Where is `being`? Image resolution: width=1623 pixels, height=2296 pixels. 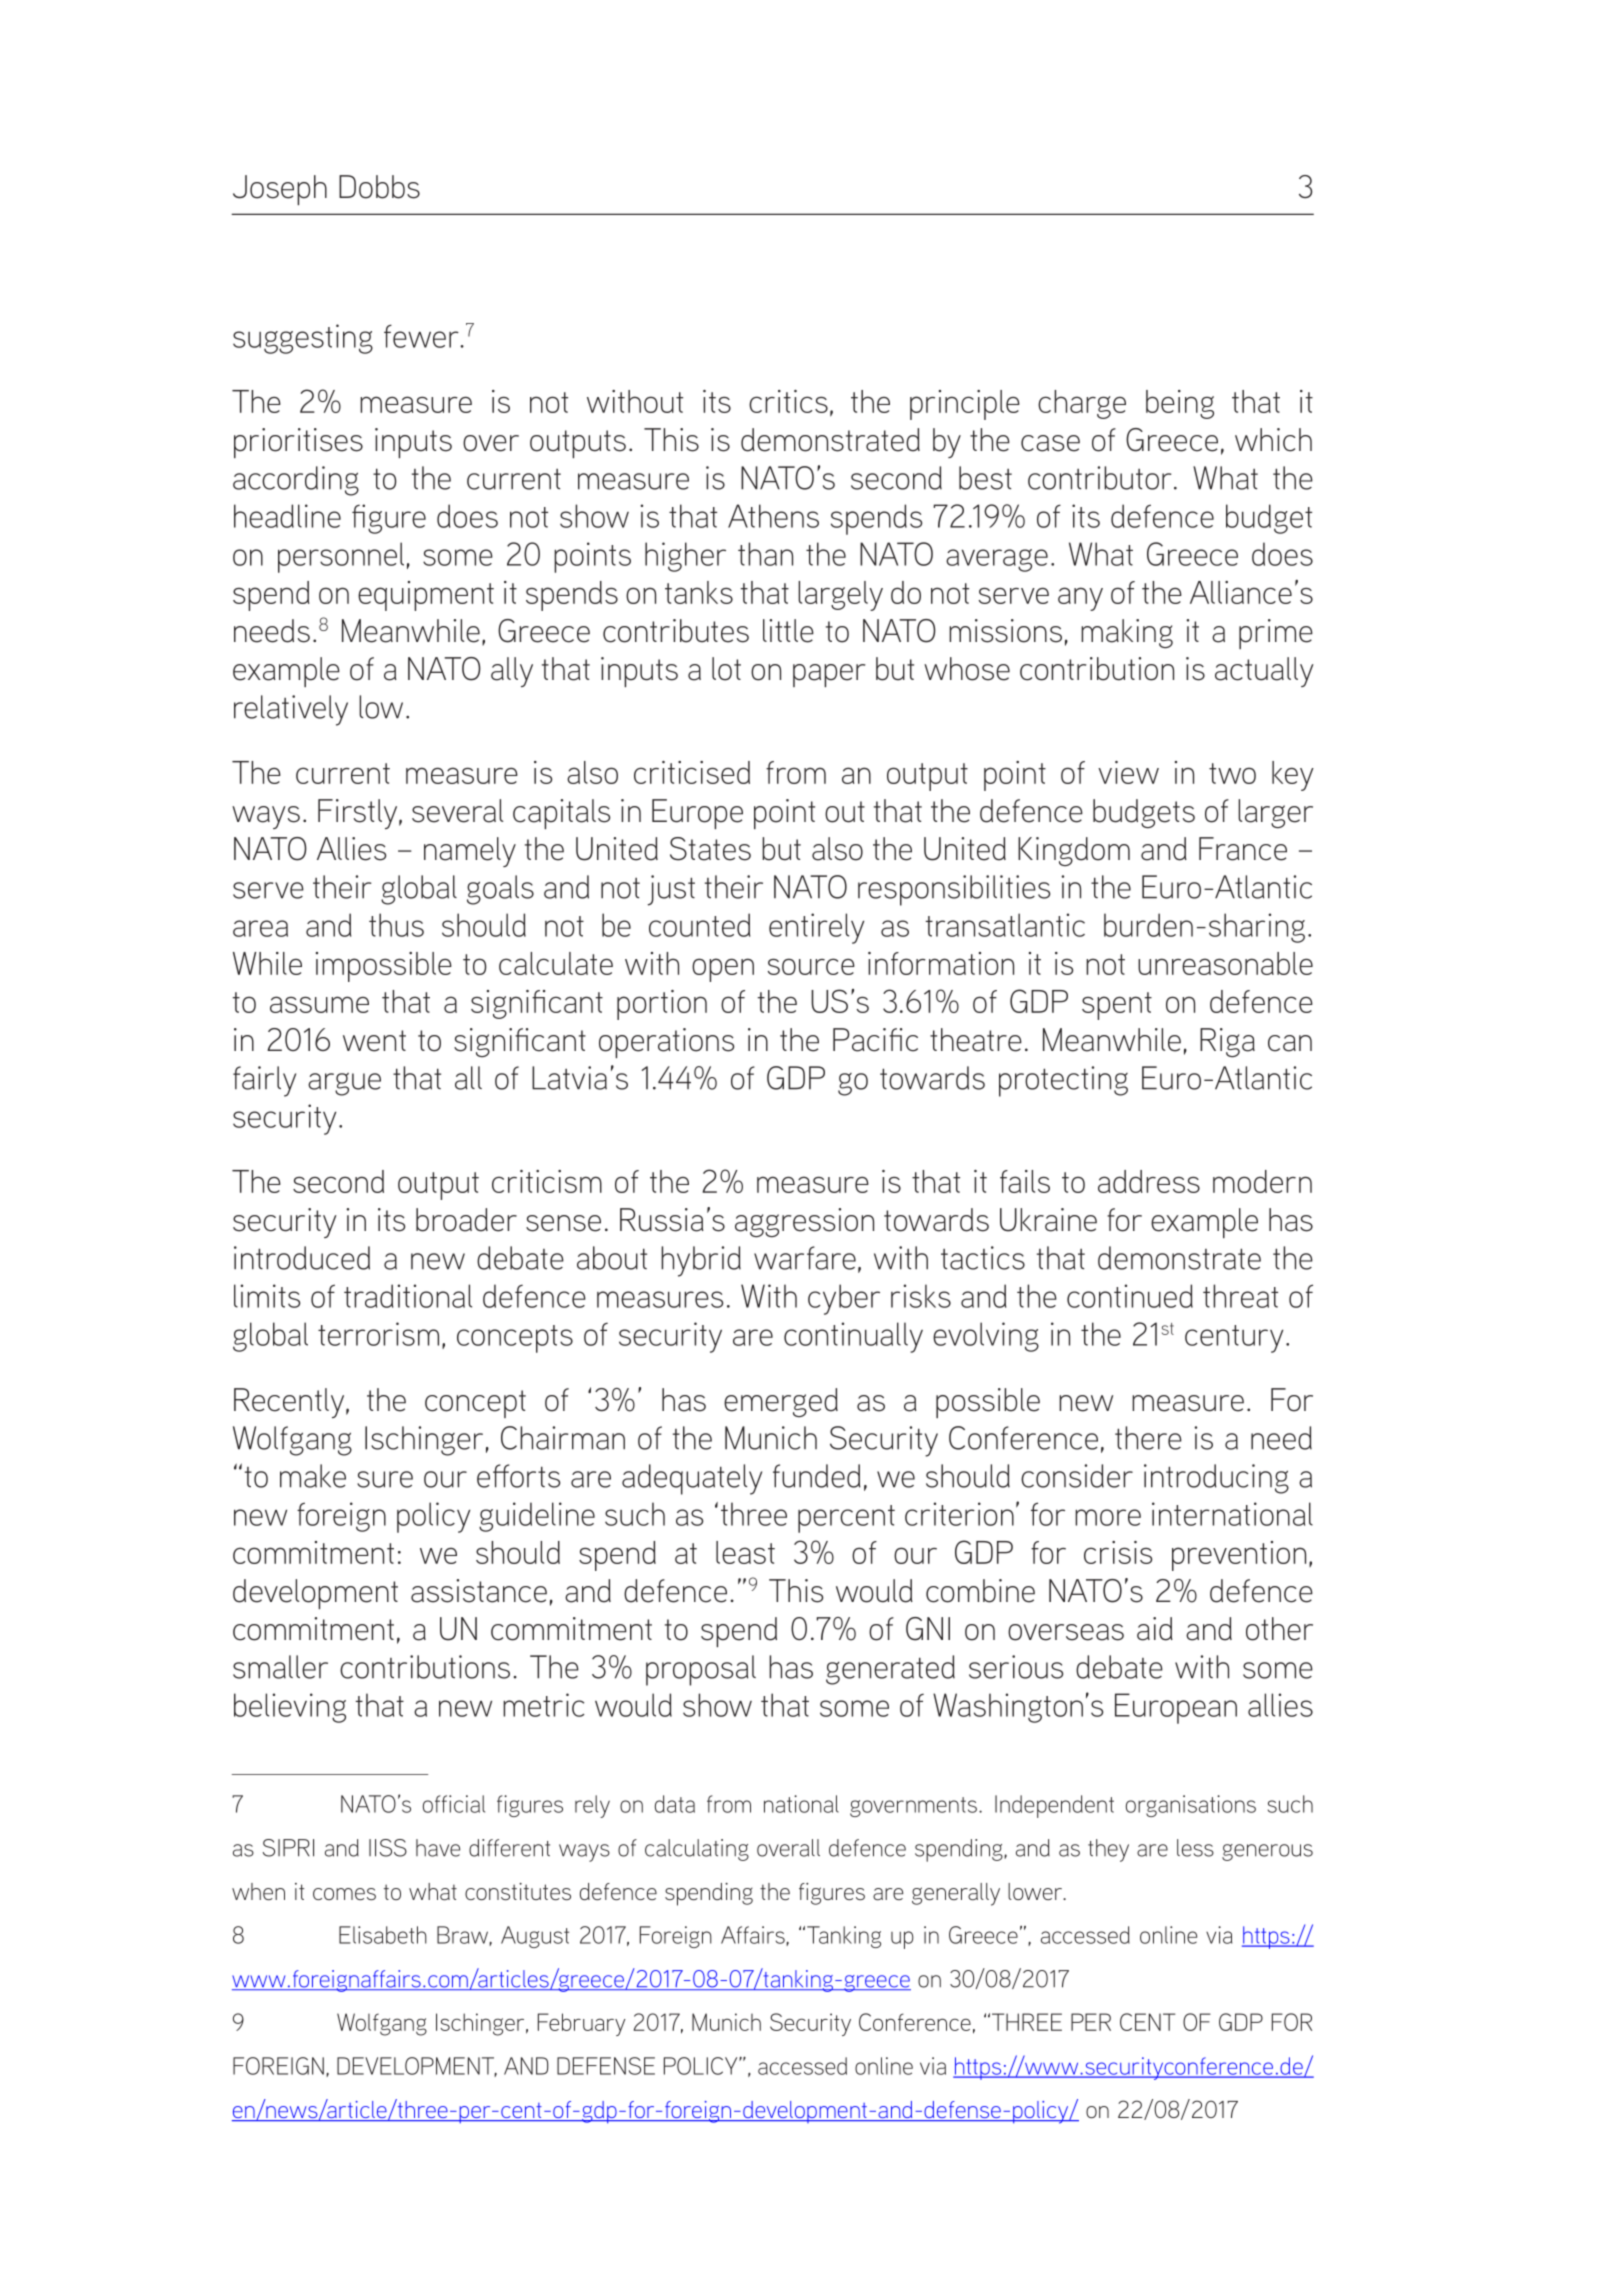 being is located at coordinates (1180, 404).
